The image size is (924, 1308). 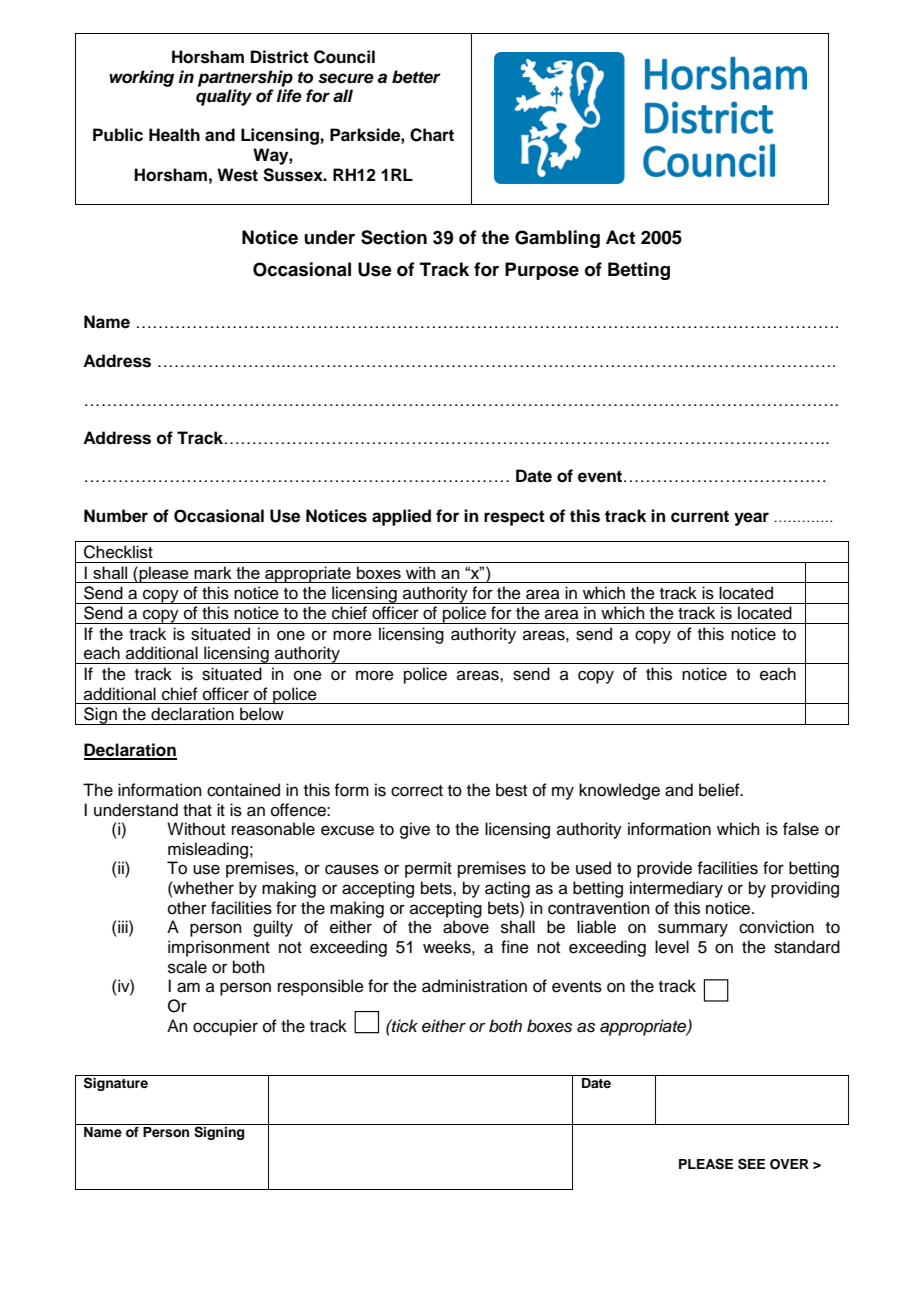 What do you see at coordinates (514, 518) in the screenshot?
I see `respect` at bounding box center [514, 518].
